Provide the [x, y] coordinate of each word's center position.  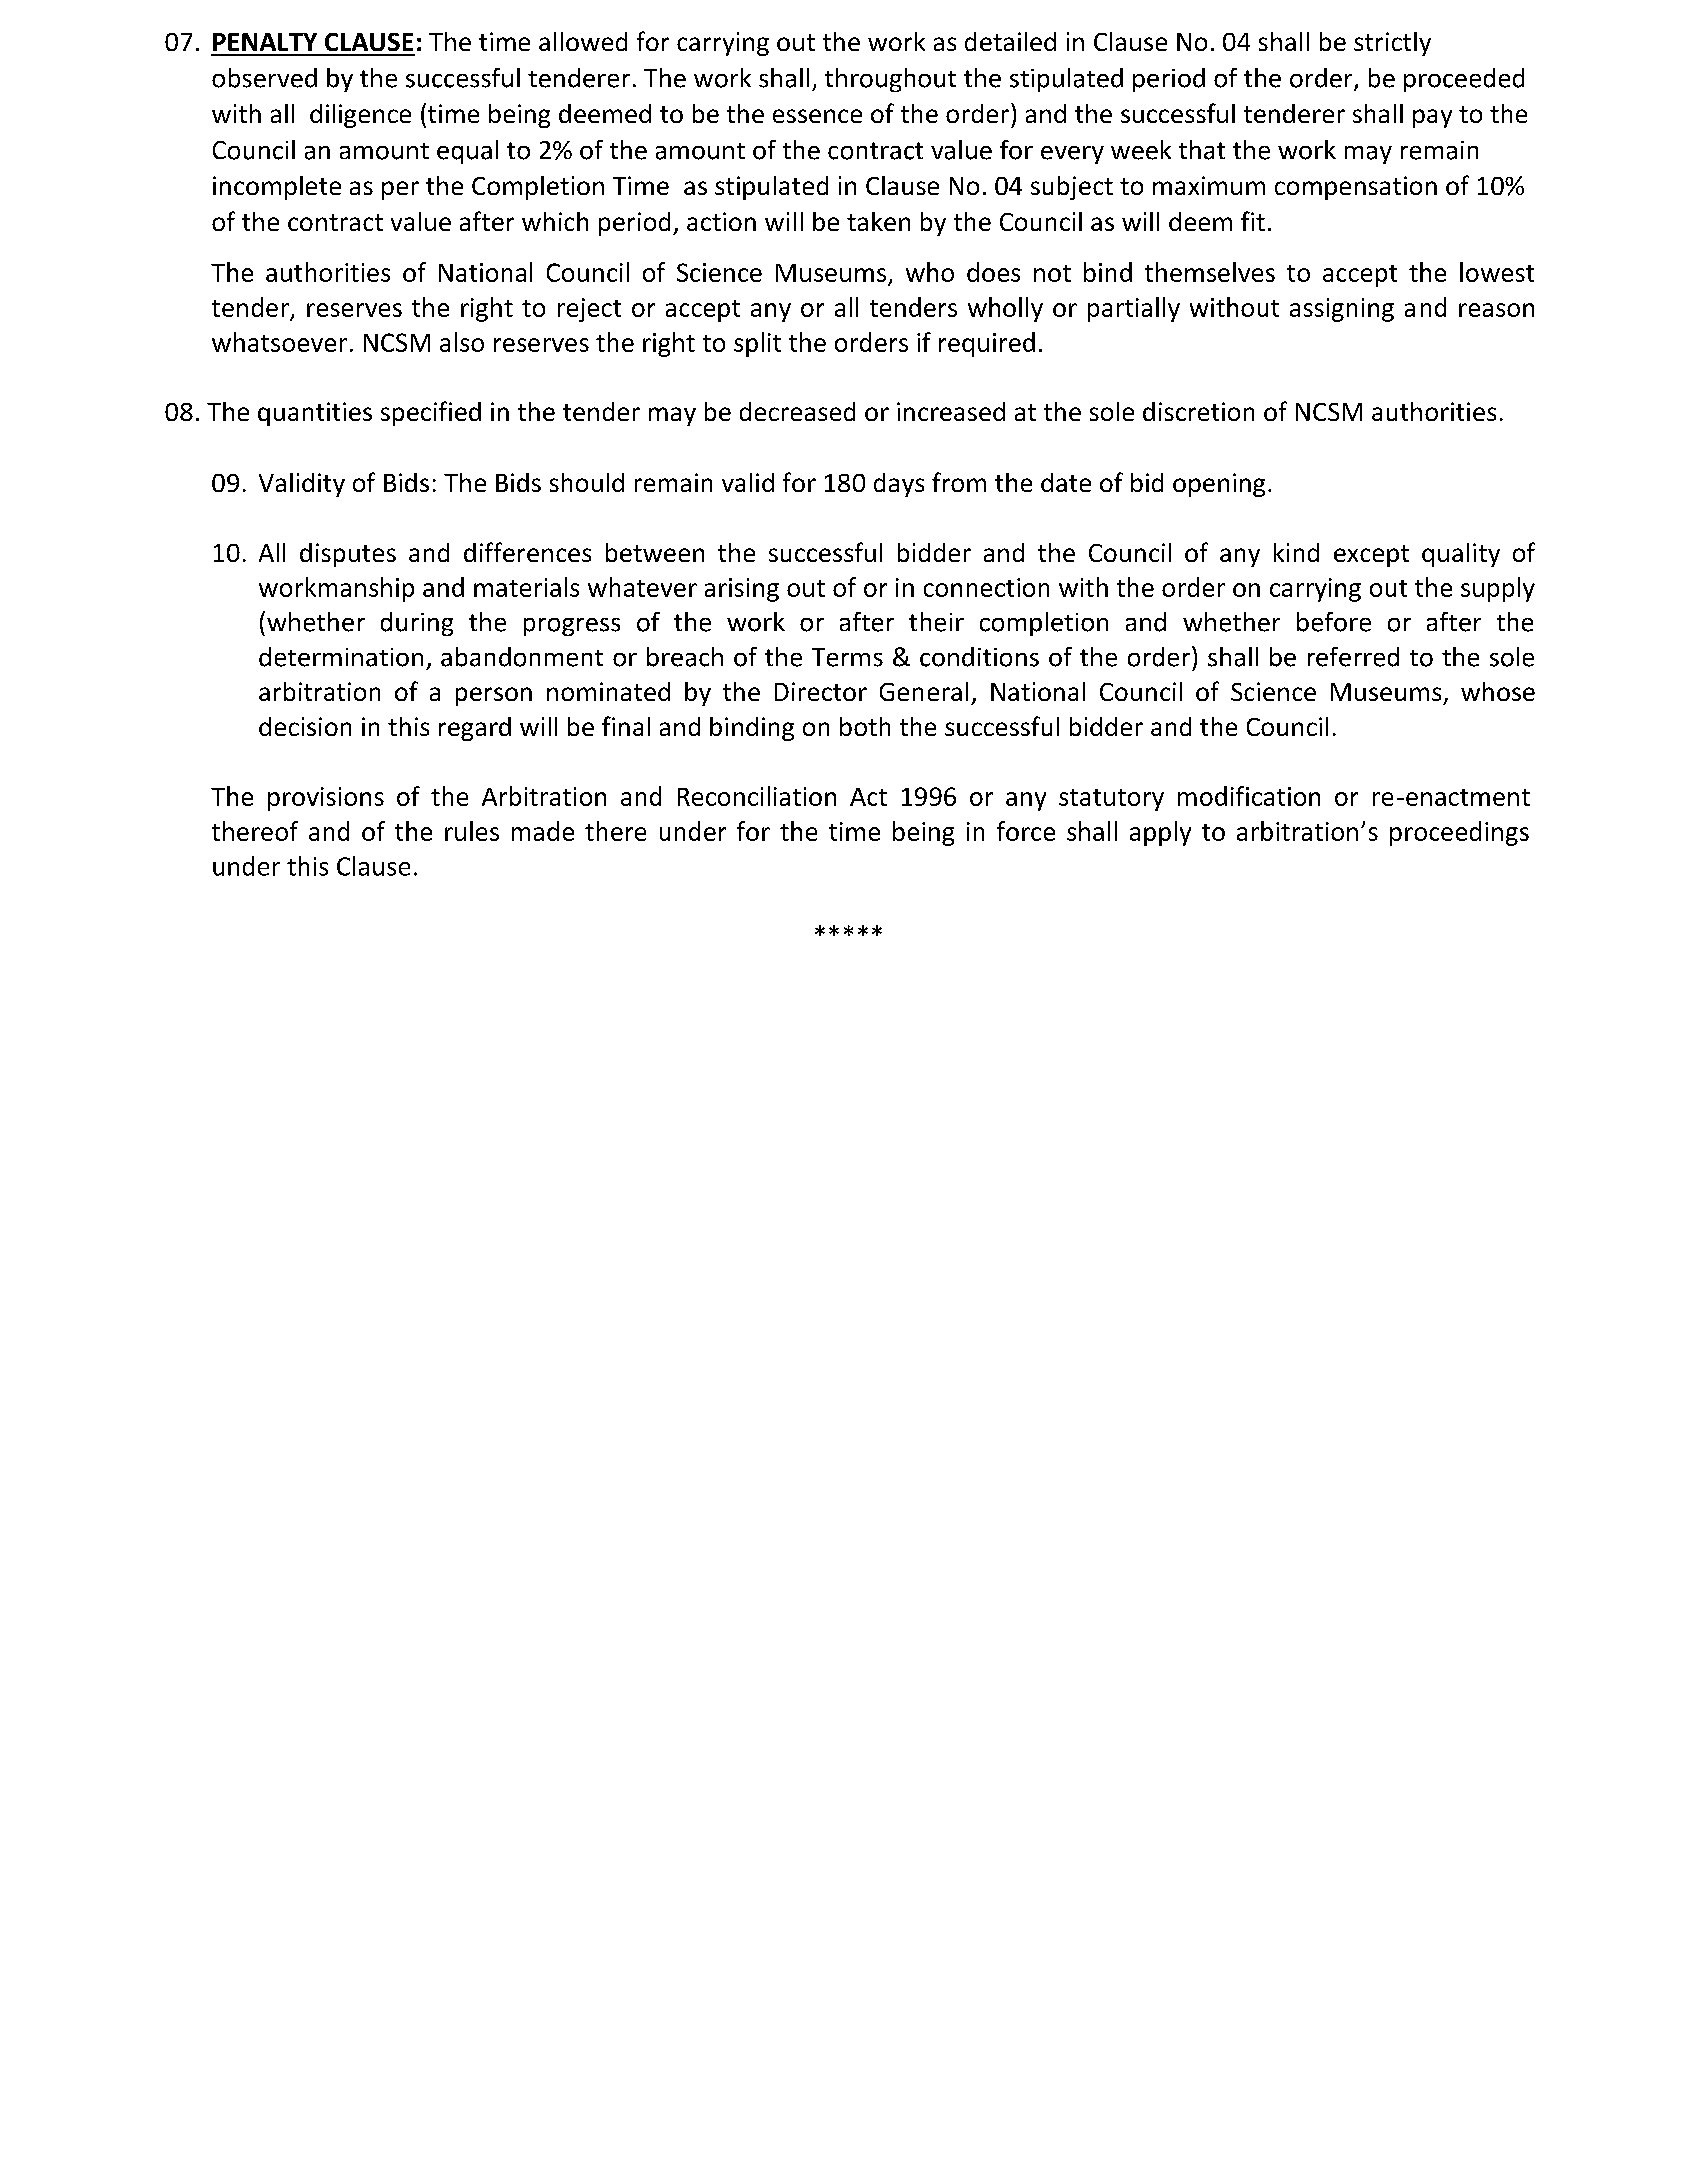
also [462, 342]
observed [264, 78]
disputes [348, 555]
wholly [1005, 309]
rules [472, 831]
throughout [890, 80]
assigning [1342, 310]
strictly [1392, 44]
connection [986, 587]
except [1371, 556]
